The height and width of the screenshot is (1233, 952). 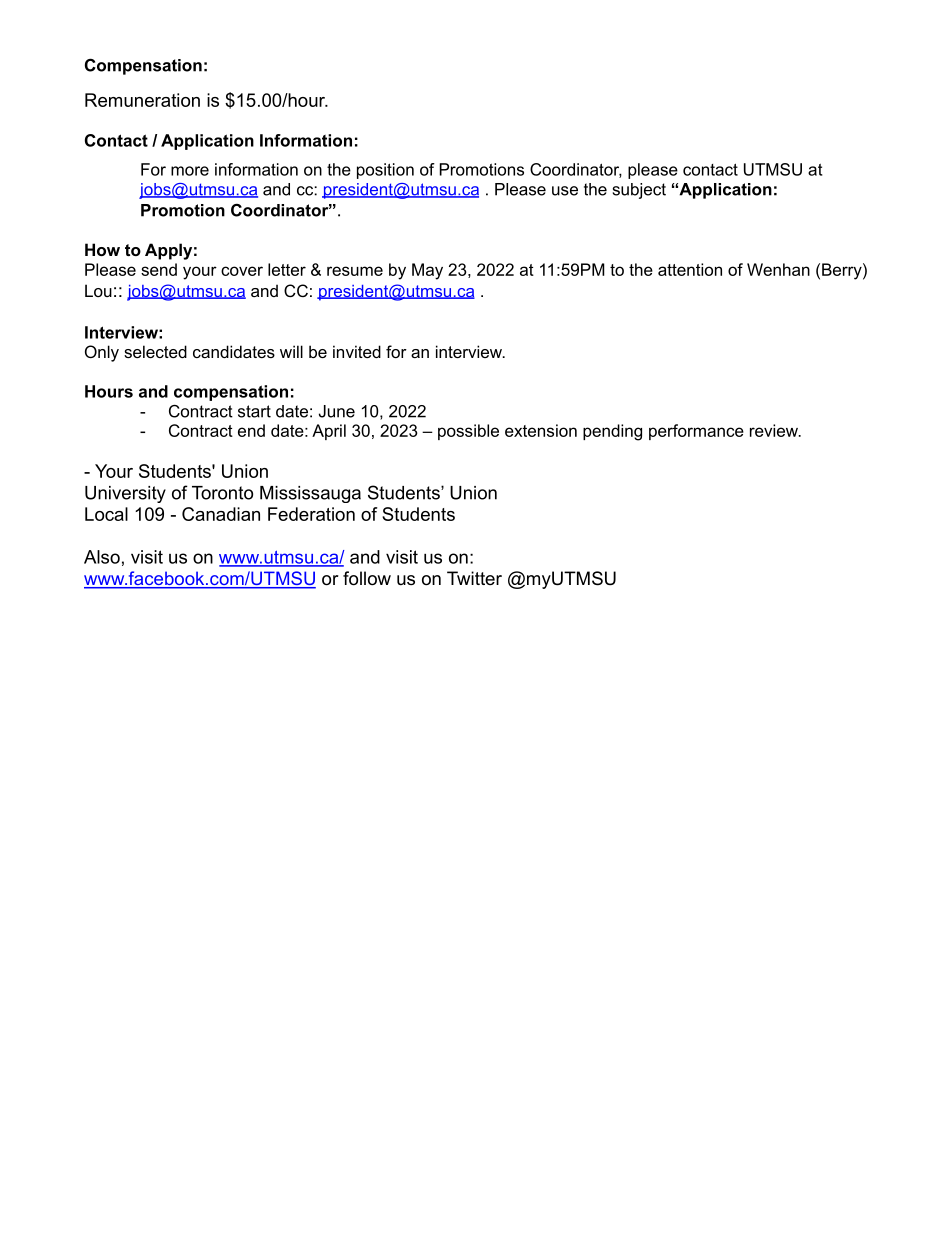 What do you see at coordinates (690, 269) in the screenshot?
I see `attention` at bounding box center [690, 269].
